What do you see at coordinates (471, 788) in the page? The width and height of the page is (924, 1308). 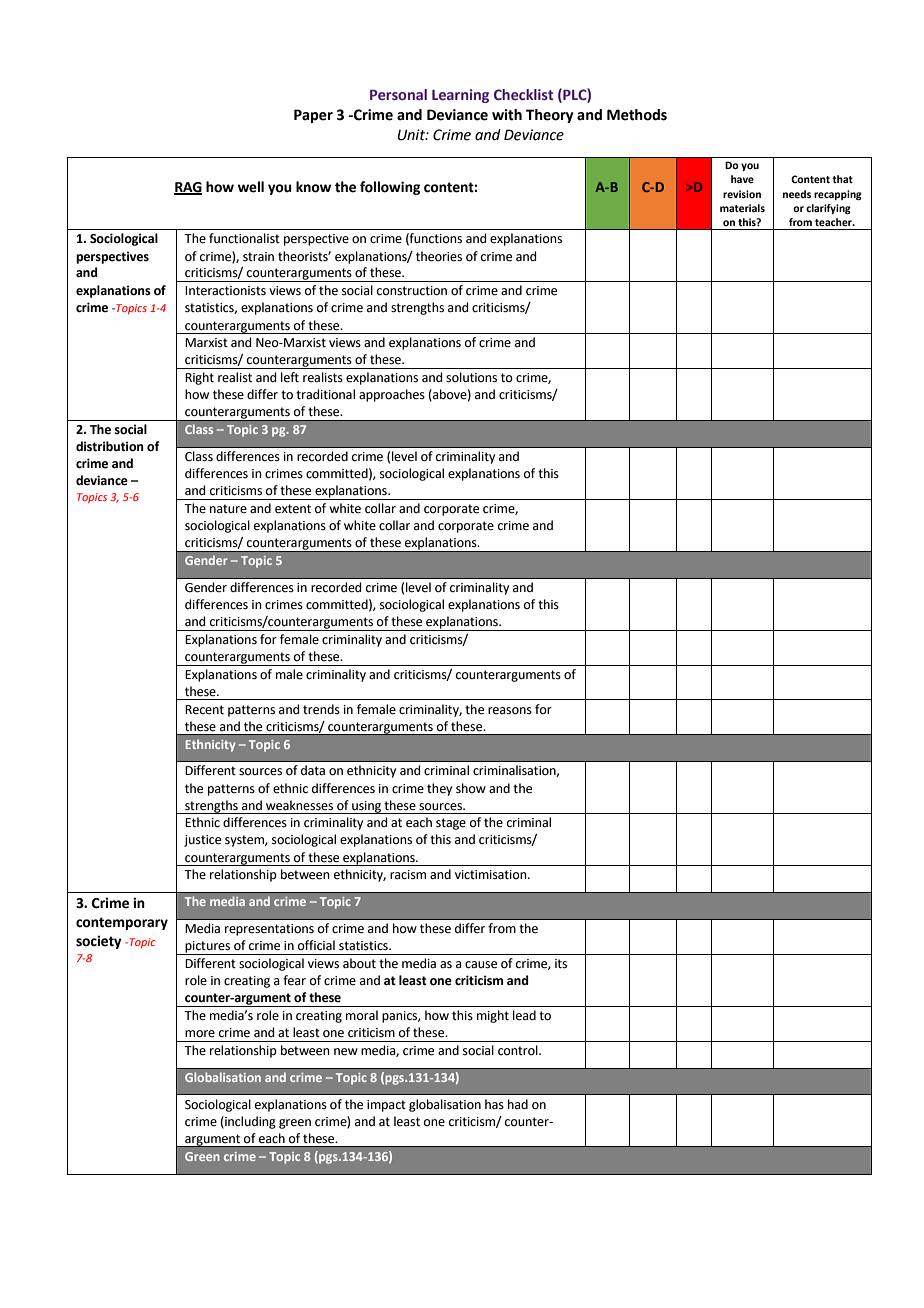 I see `show` at bounding box center [471, 788].
